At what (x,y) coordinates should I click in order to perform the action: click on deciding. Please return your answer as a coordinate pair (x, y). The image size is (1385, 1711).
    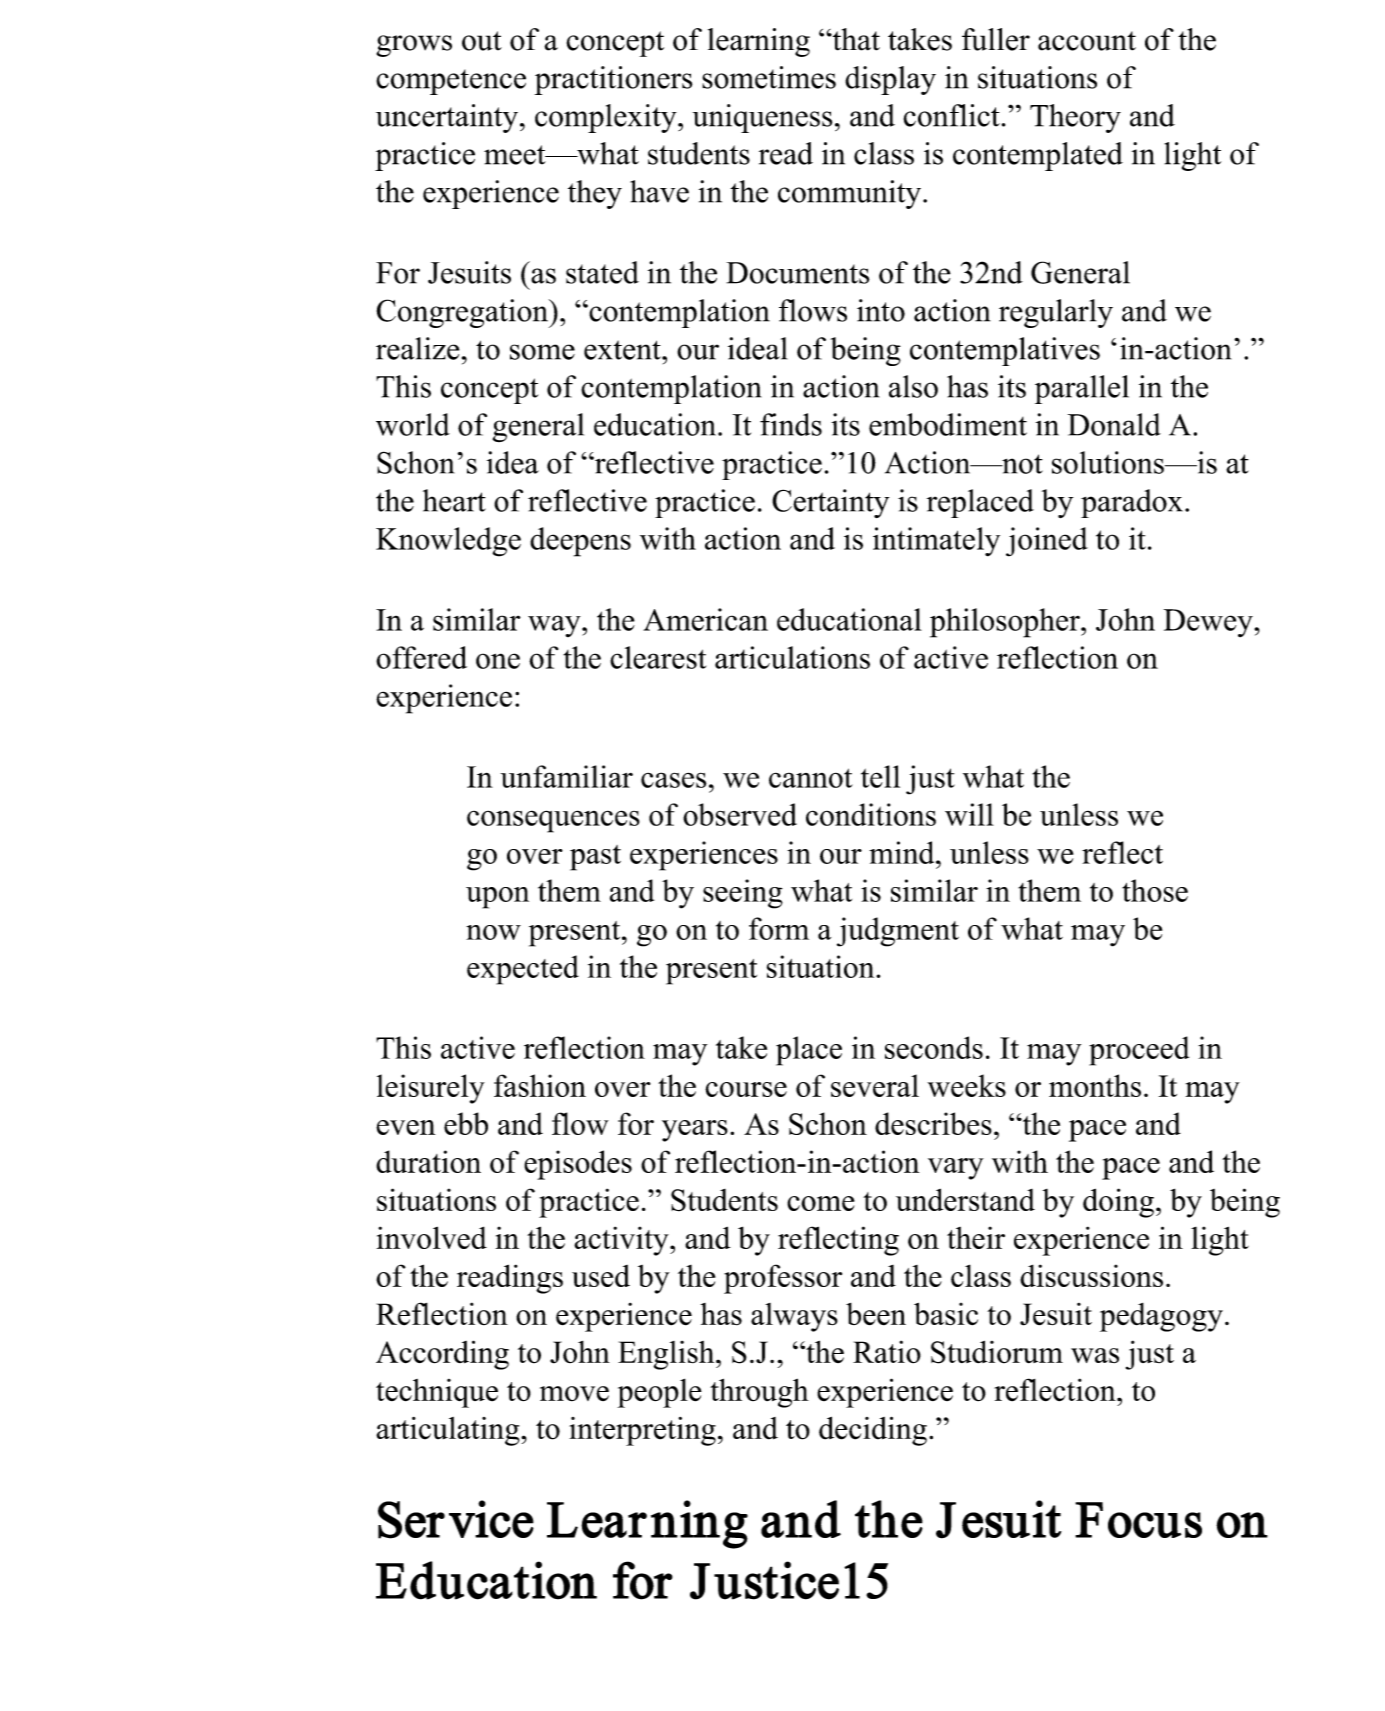
    Looking at the image, I should click on (873, 1431).
